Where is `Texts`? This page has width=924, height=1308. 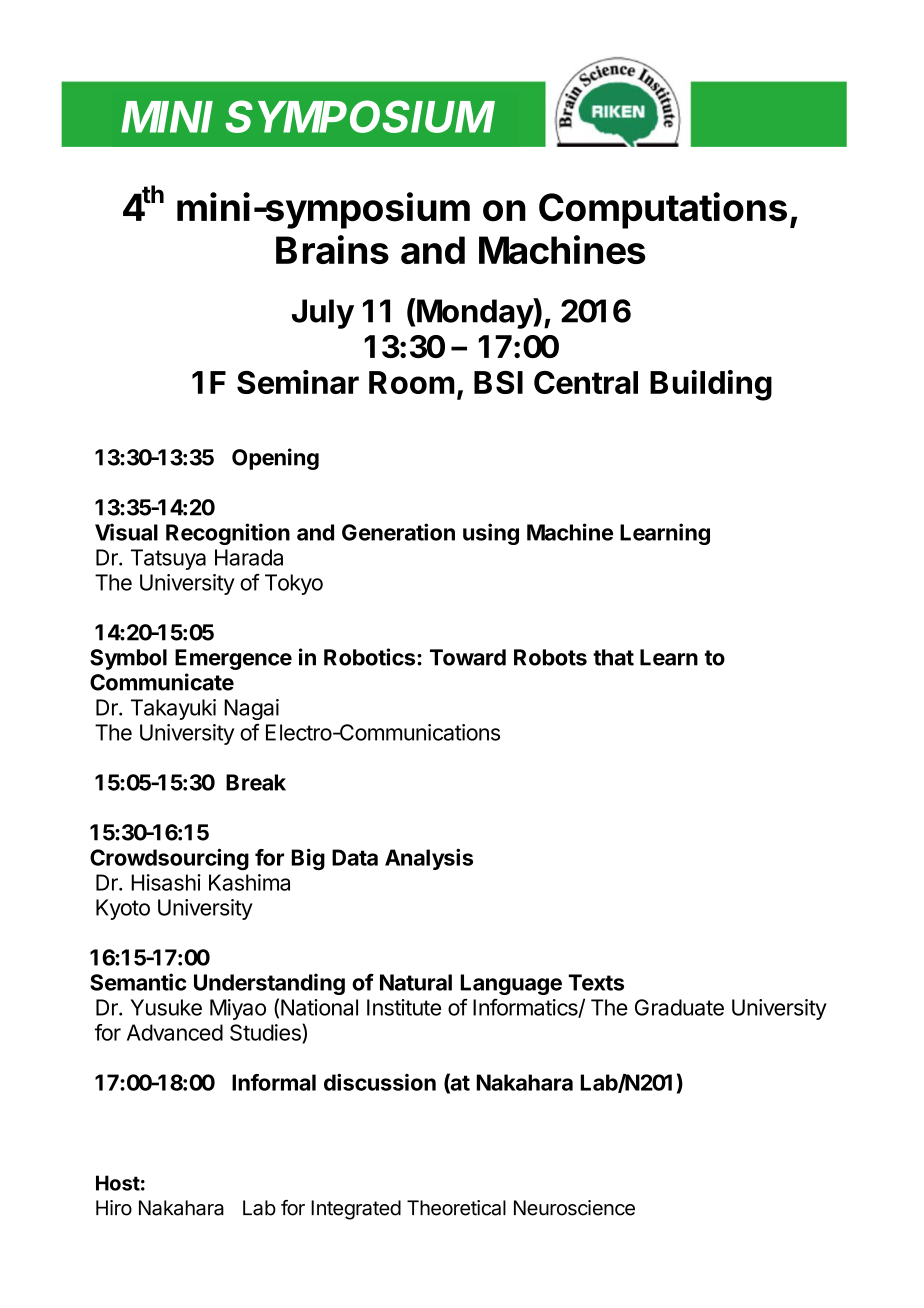
Texts is located at coordinates (596, 982).
